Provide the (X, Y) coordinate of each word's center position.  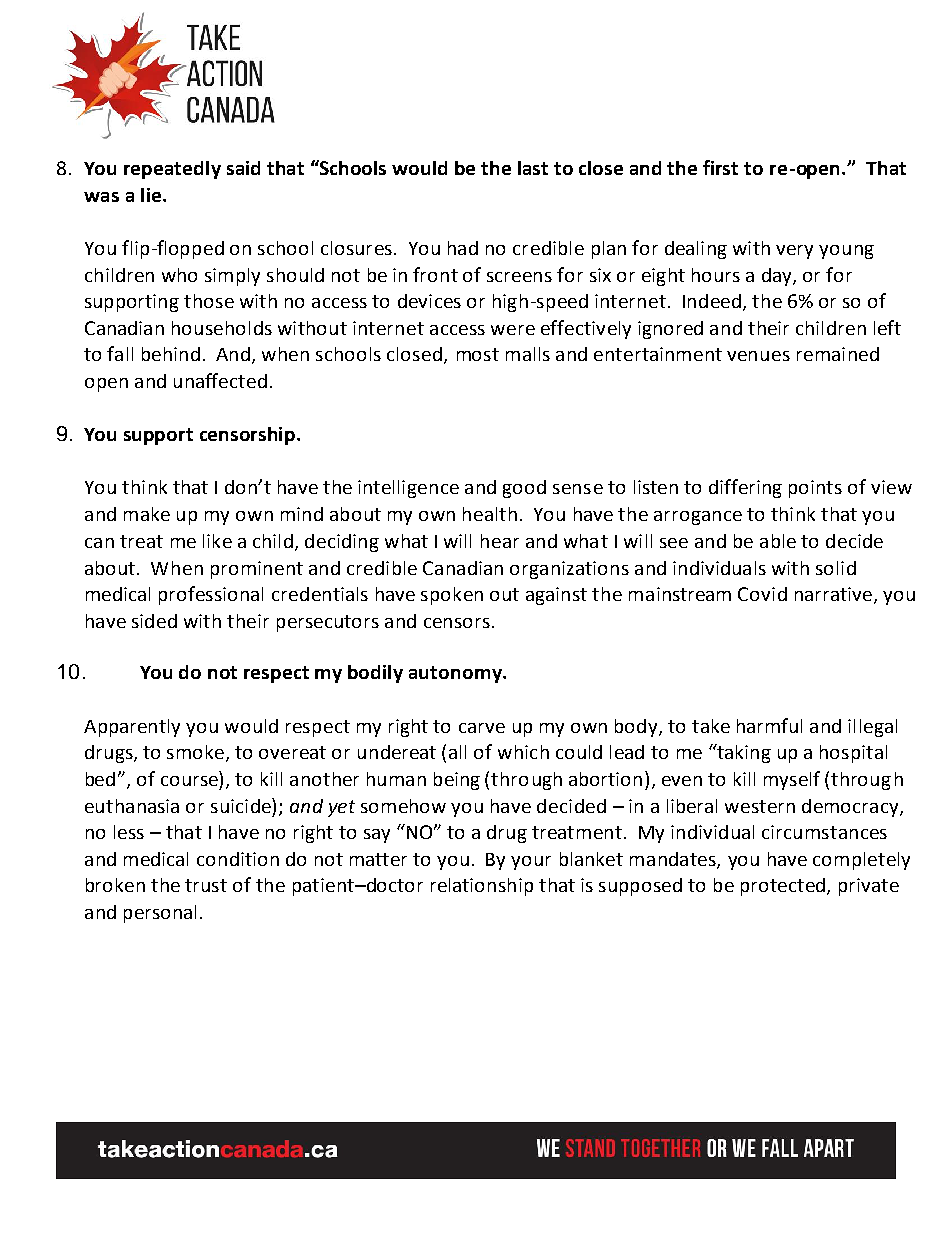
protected (783, 887)
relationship (482, 887)
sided (154, 621)
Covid (762, 594)
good (524, 489)
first (720, 167)
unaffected (220, 380)
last (533, 168)
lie (151, 195)
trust (206, 885)
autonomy (456, 674)
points (815, 489)
